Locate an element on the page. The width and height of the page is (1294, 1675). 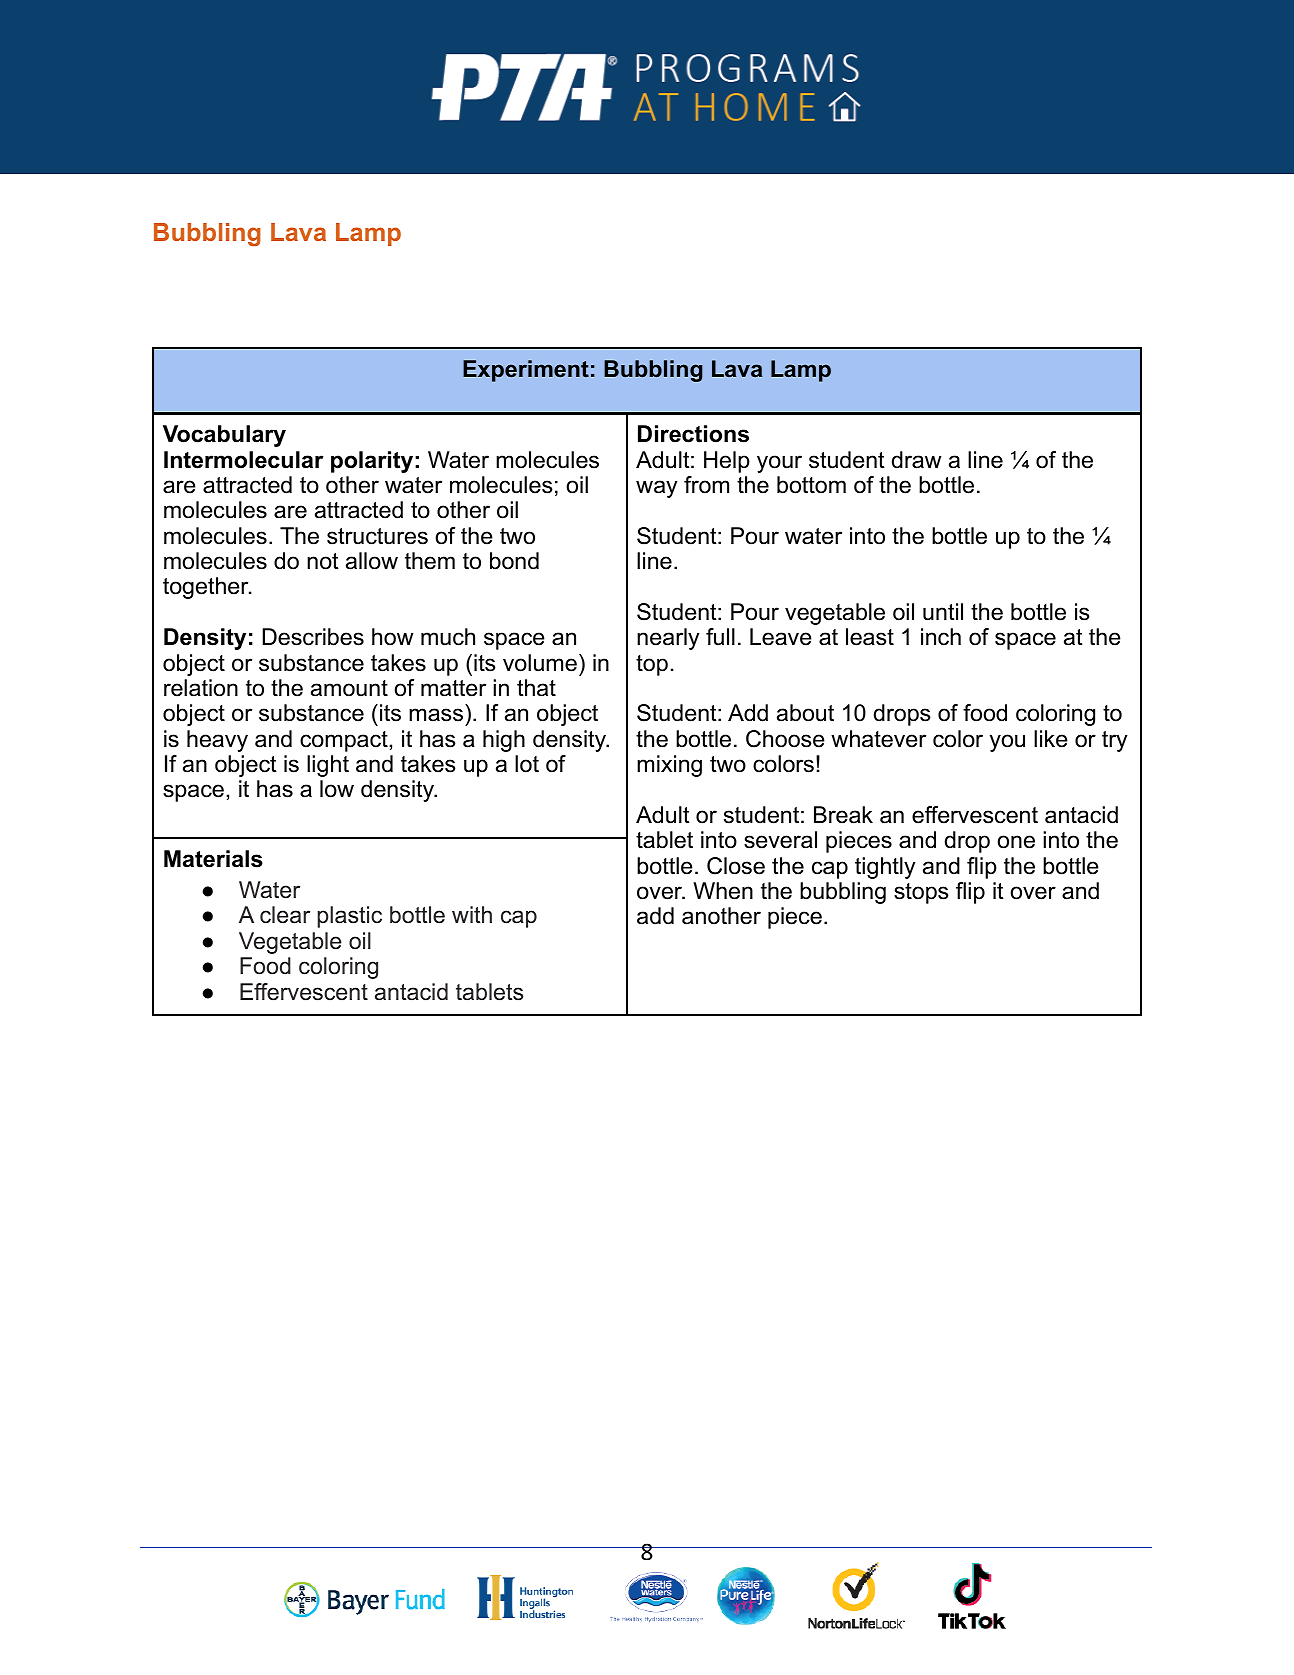
inch is located at coordinates (941, 637).
